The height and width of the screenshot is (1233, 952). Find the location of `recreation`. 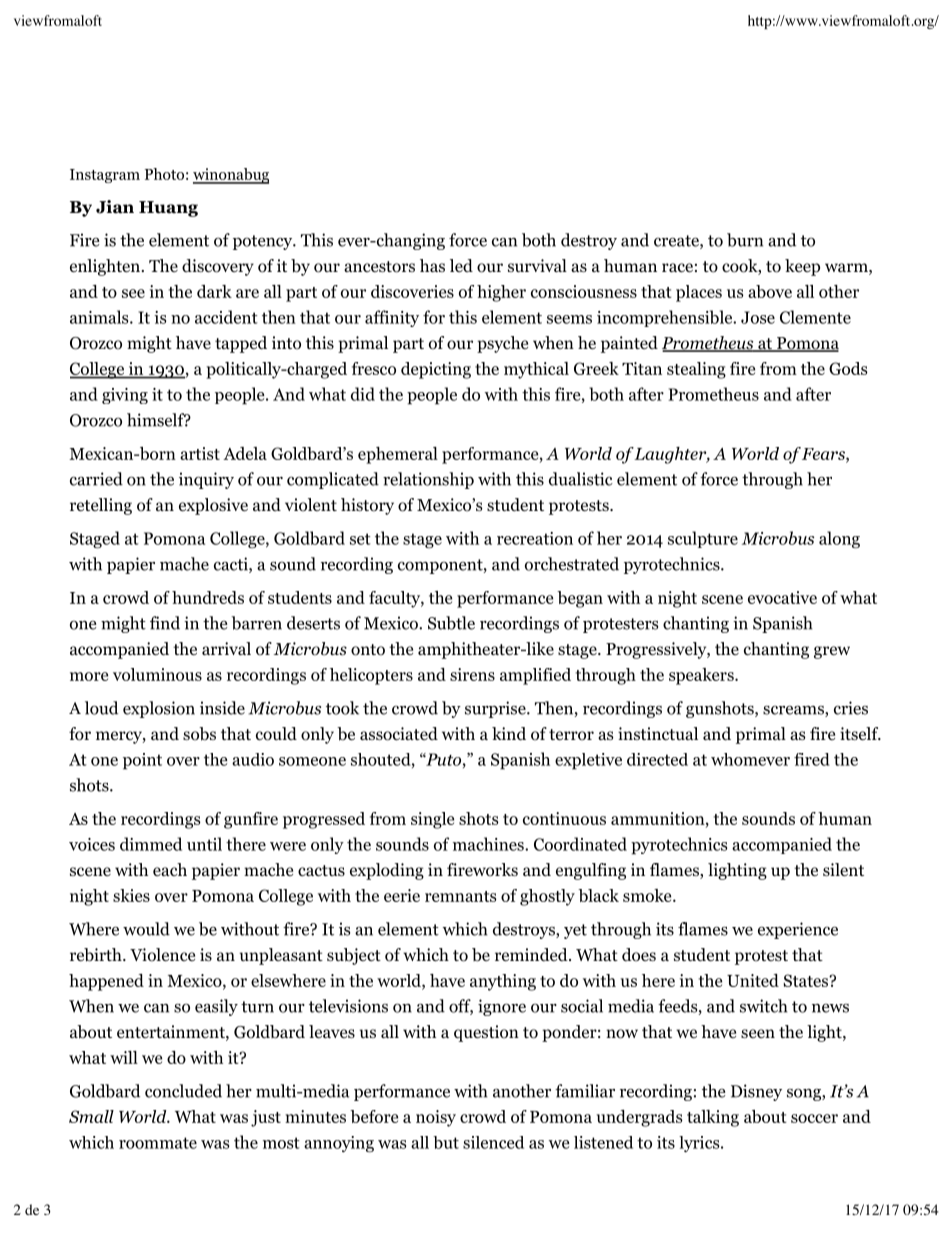

recreation is located at coordinates (535, 538).
